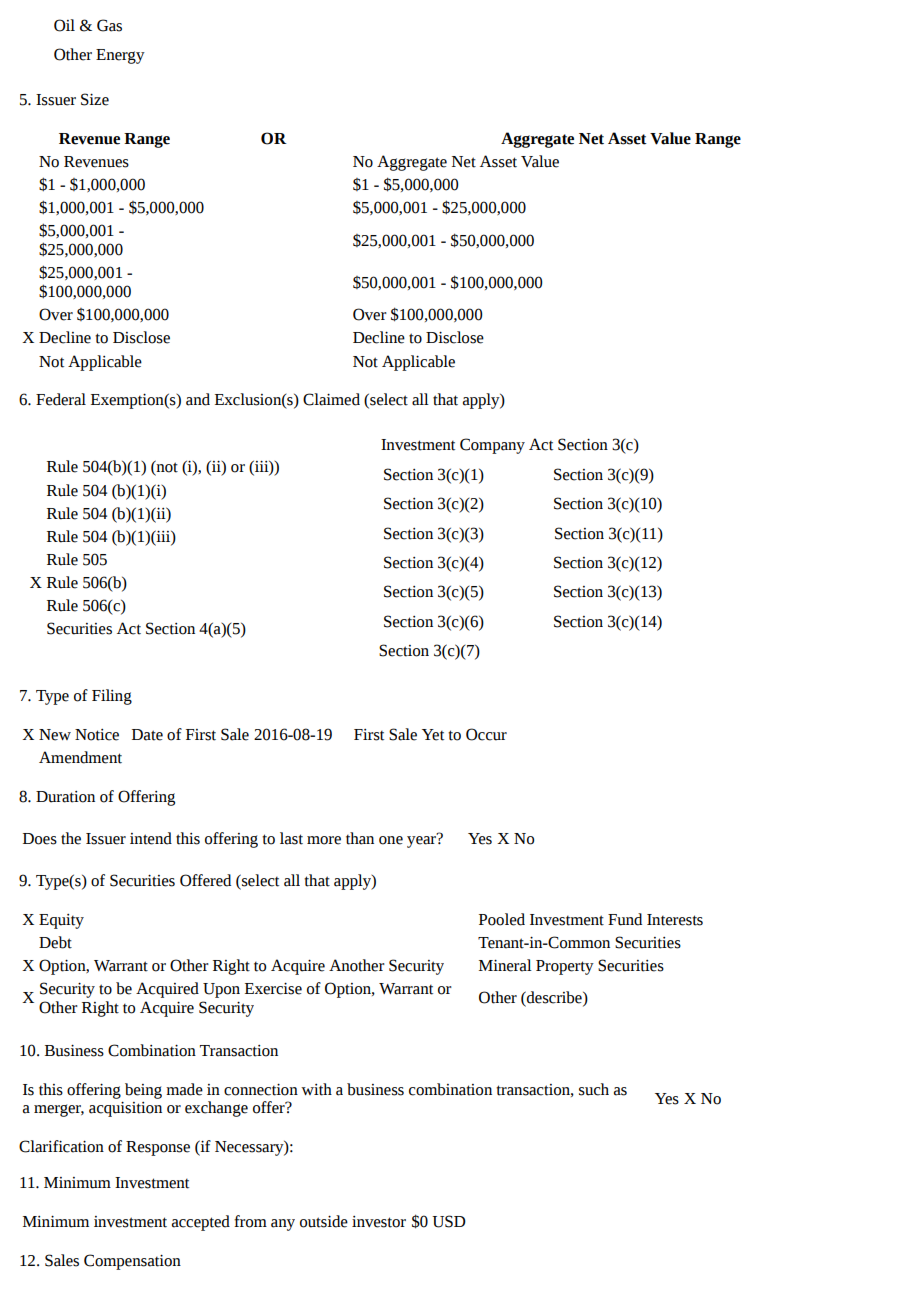 Image resolution: width=924 pixels, height=1308 pixels. I want to click on Claimed, so click(331, 399).
